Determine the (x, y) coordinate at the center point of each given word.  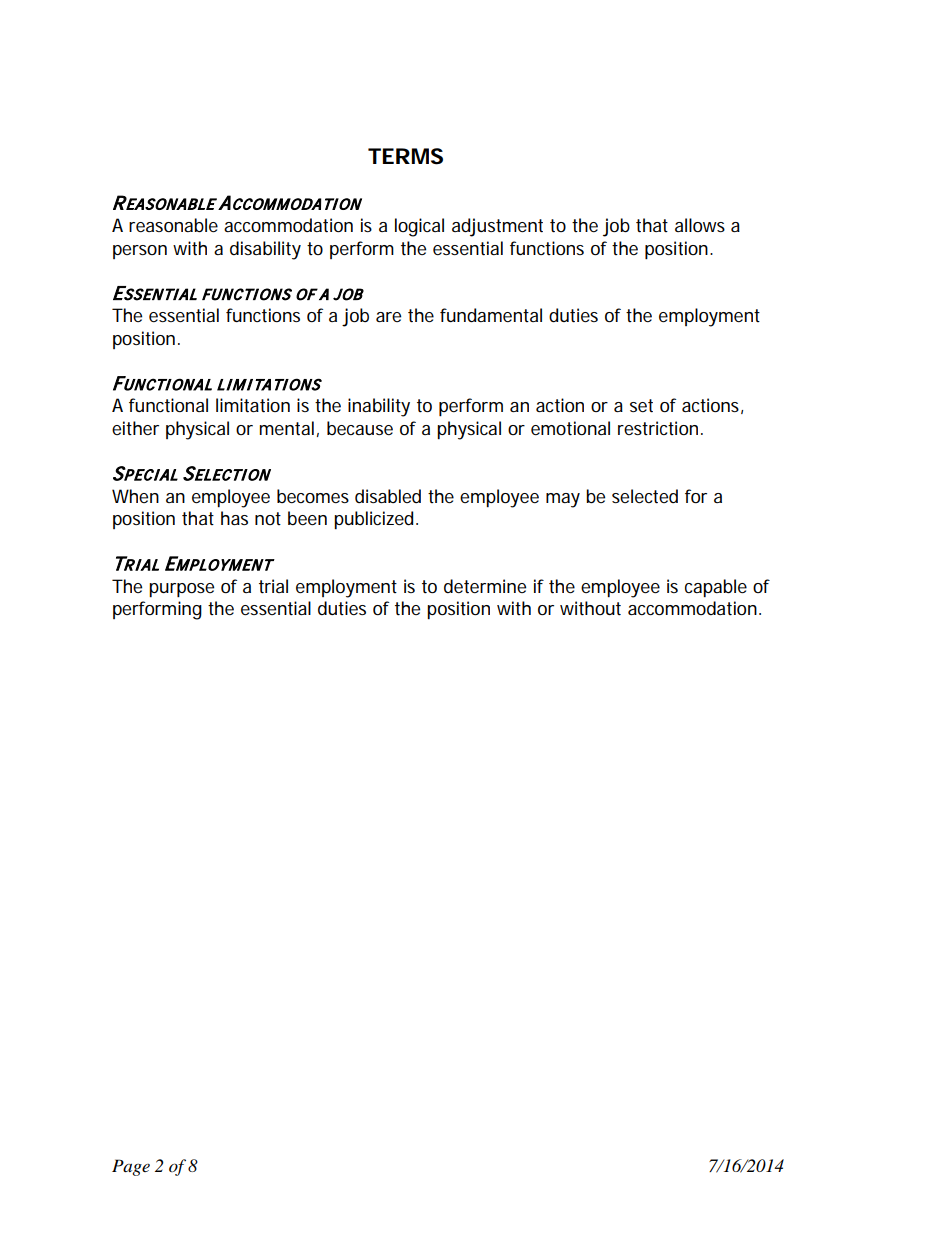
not (268, 518)
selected (645, 496)
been (307, 518)
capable (716, 588)
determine (485, 586)
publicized (373, 520)
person (140, 252)
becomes (313, 496)
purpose (181, 590)
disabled (388, 496)
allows (700, 225)
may (563, 500)
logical (419, 227)
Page (131, 1167)
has (234, 518)
